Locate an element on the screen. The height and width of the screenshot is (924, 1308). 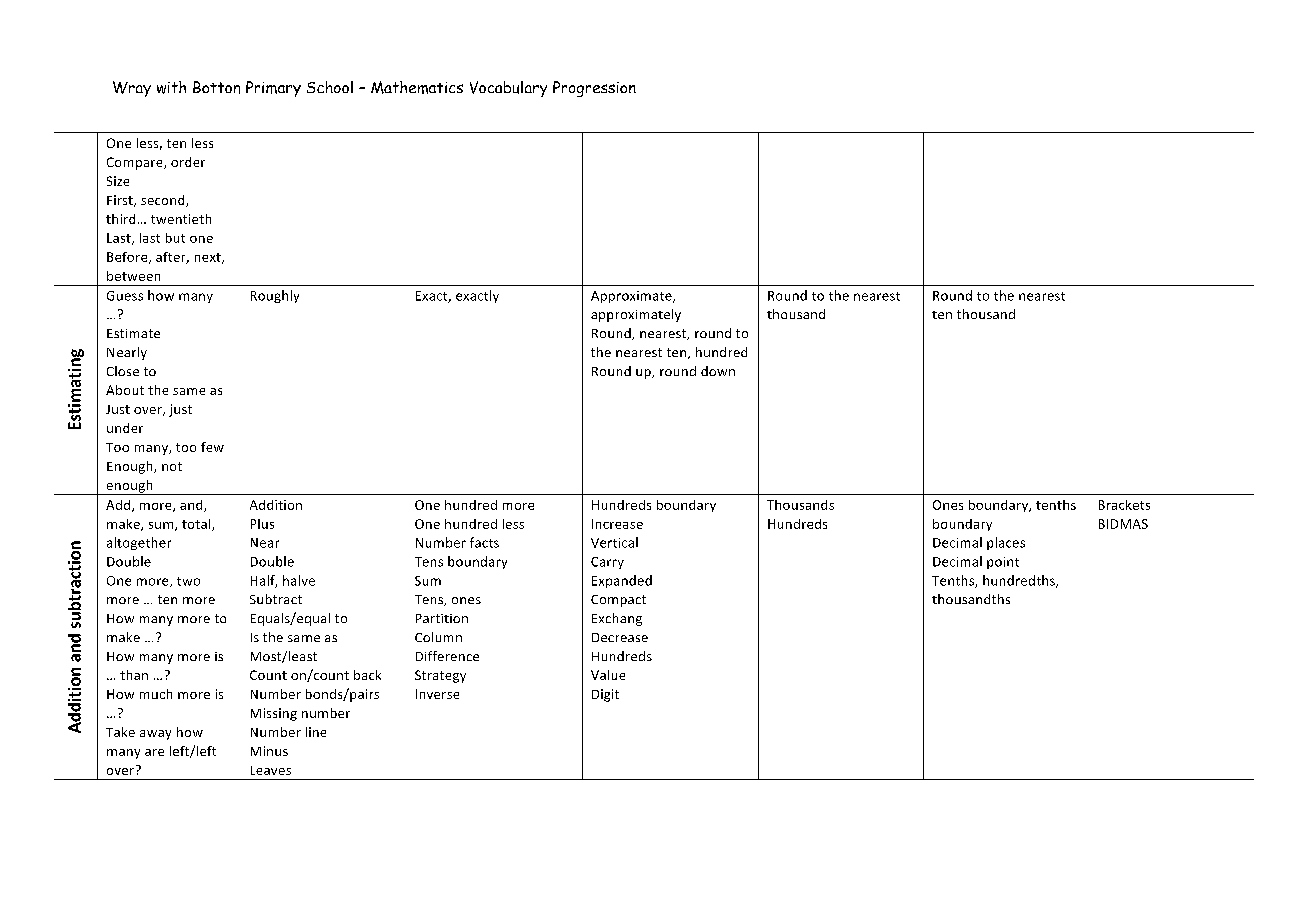
Vocabulary is located at coordinates (508, 89).
